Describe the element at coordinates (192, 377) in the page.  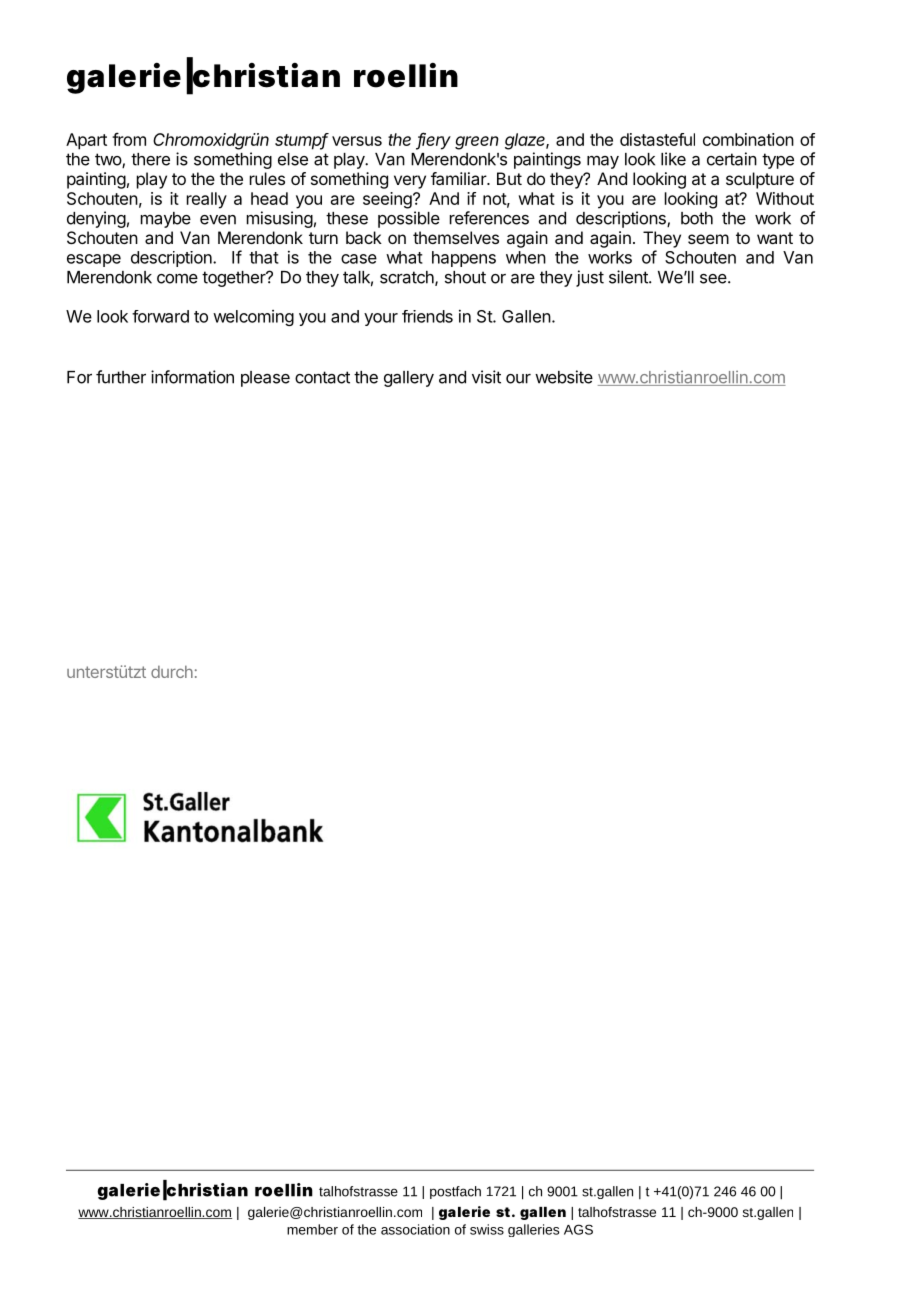
I see `information` at that location.
